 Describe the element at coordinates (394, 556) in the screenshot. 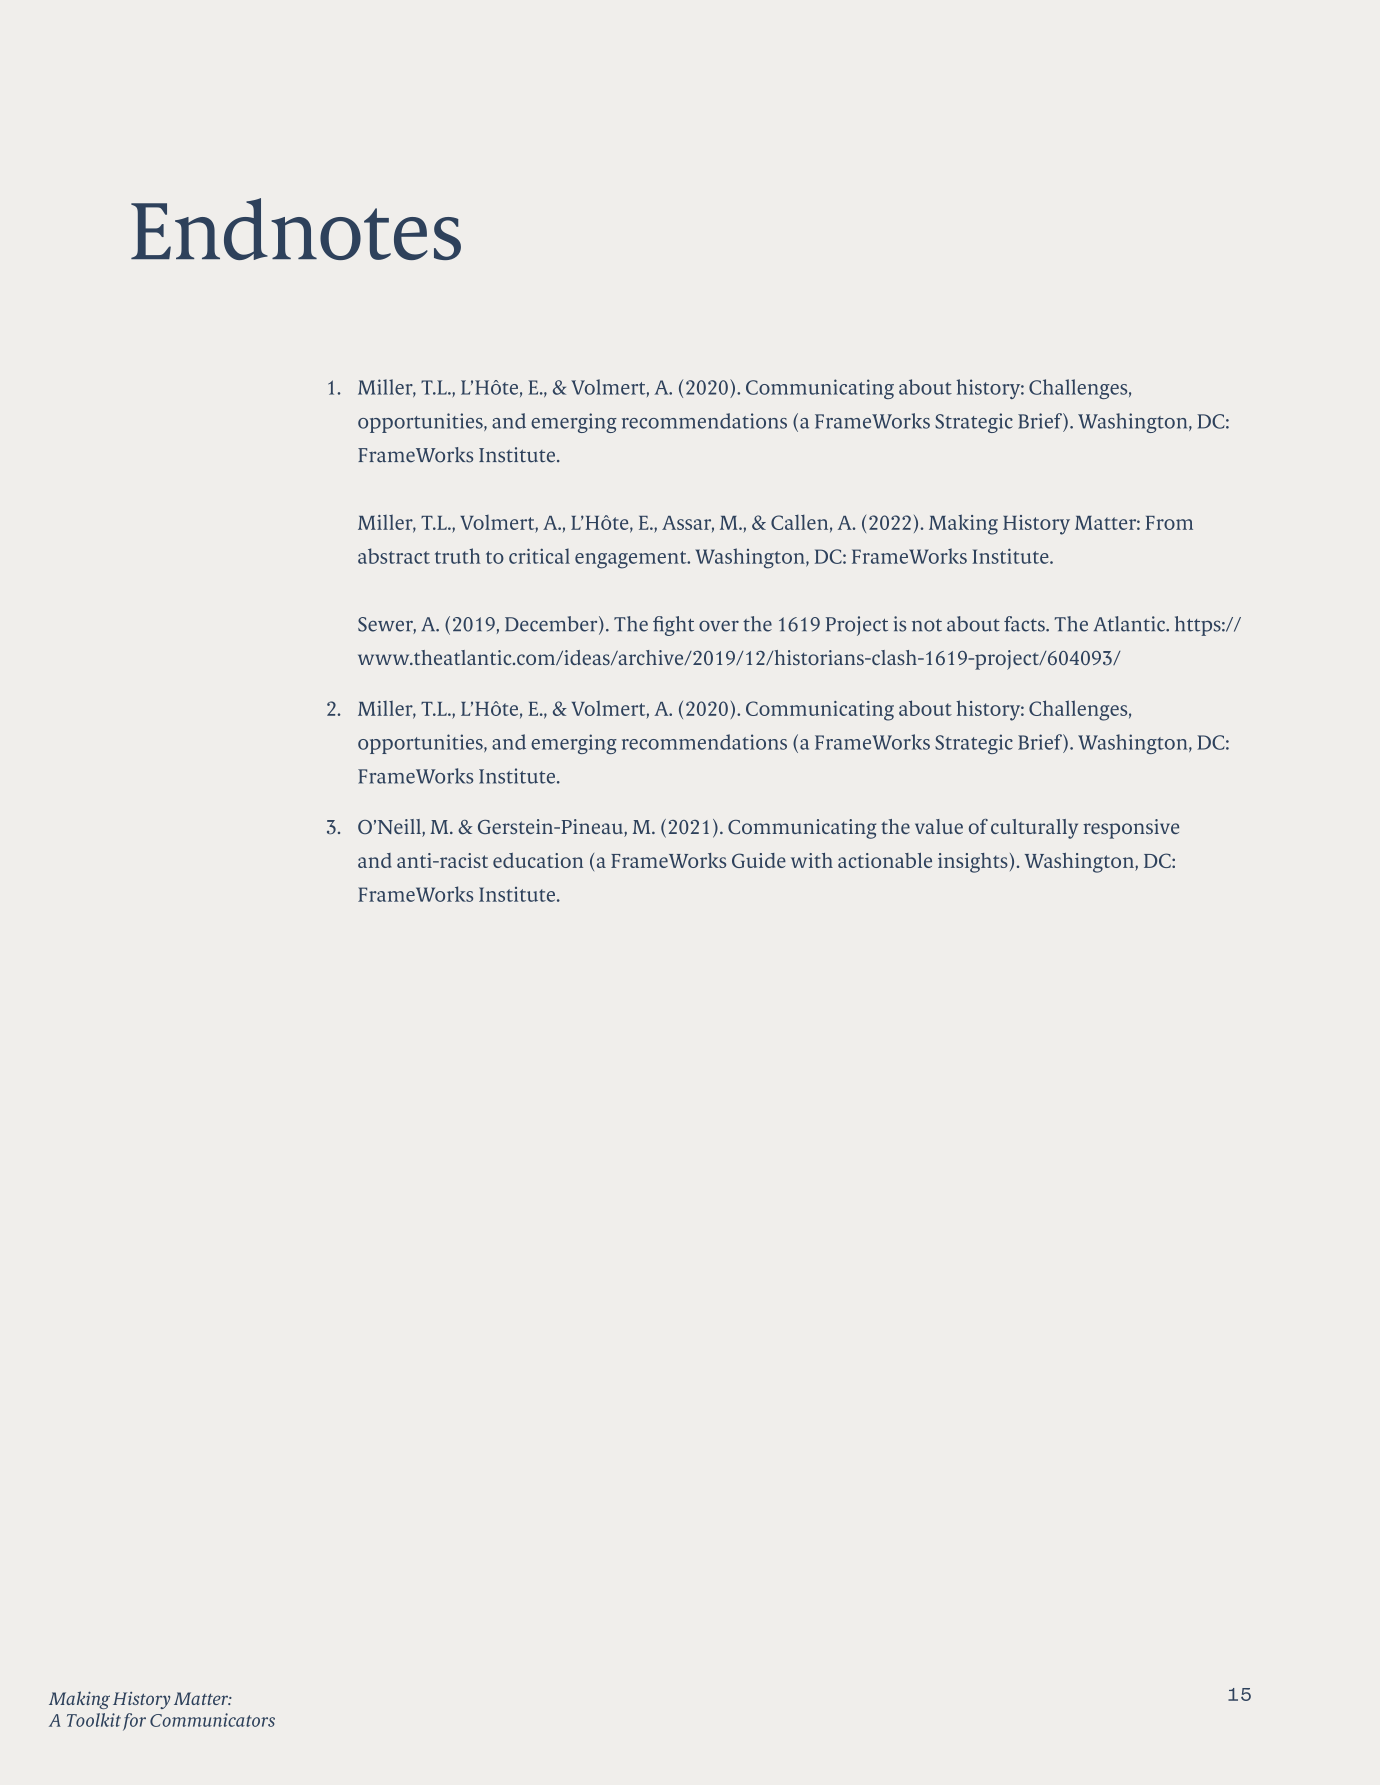

I see `abstract` at that location.
